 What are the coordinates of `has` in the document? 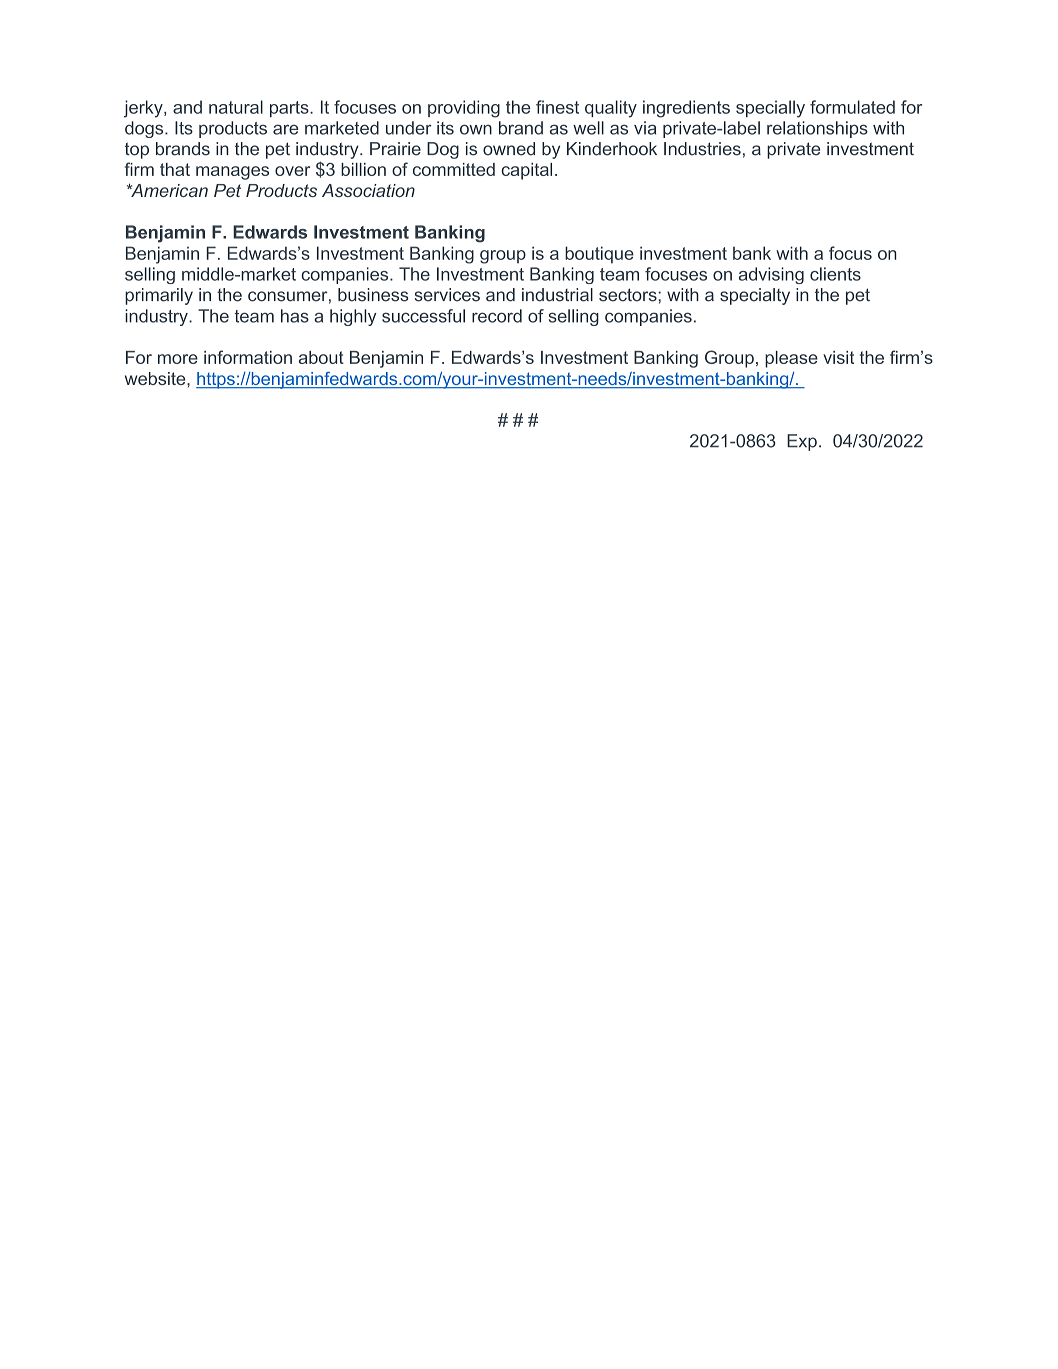 It's located at (295, 316).
